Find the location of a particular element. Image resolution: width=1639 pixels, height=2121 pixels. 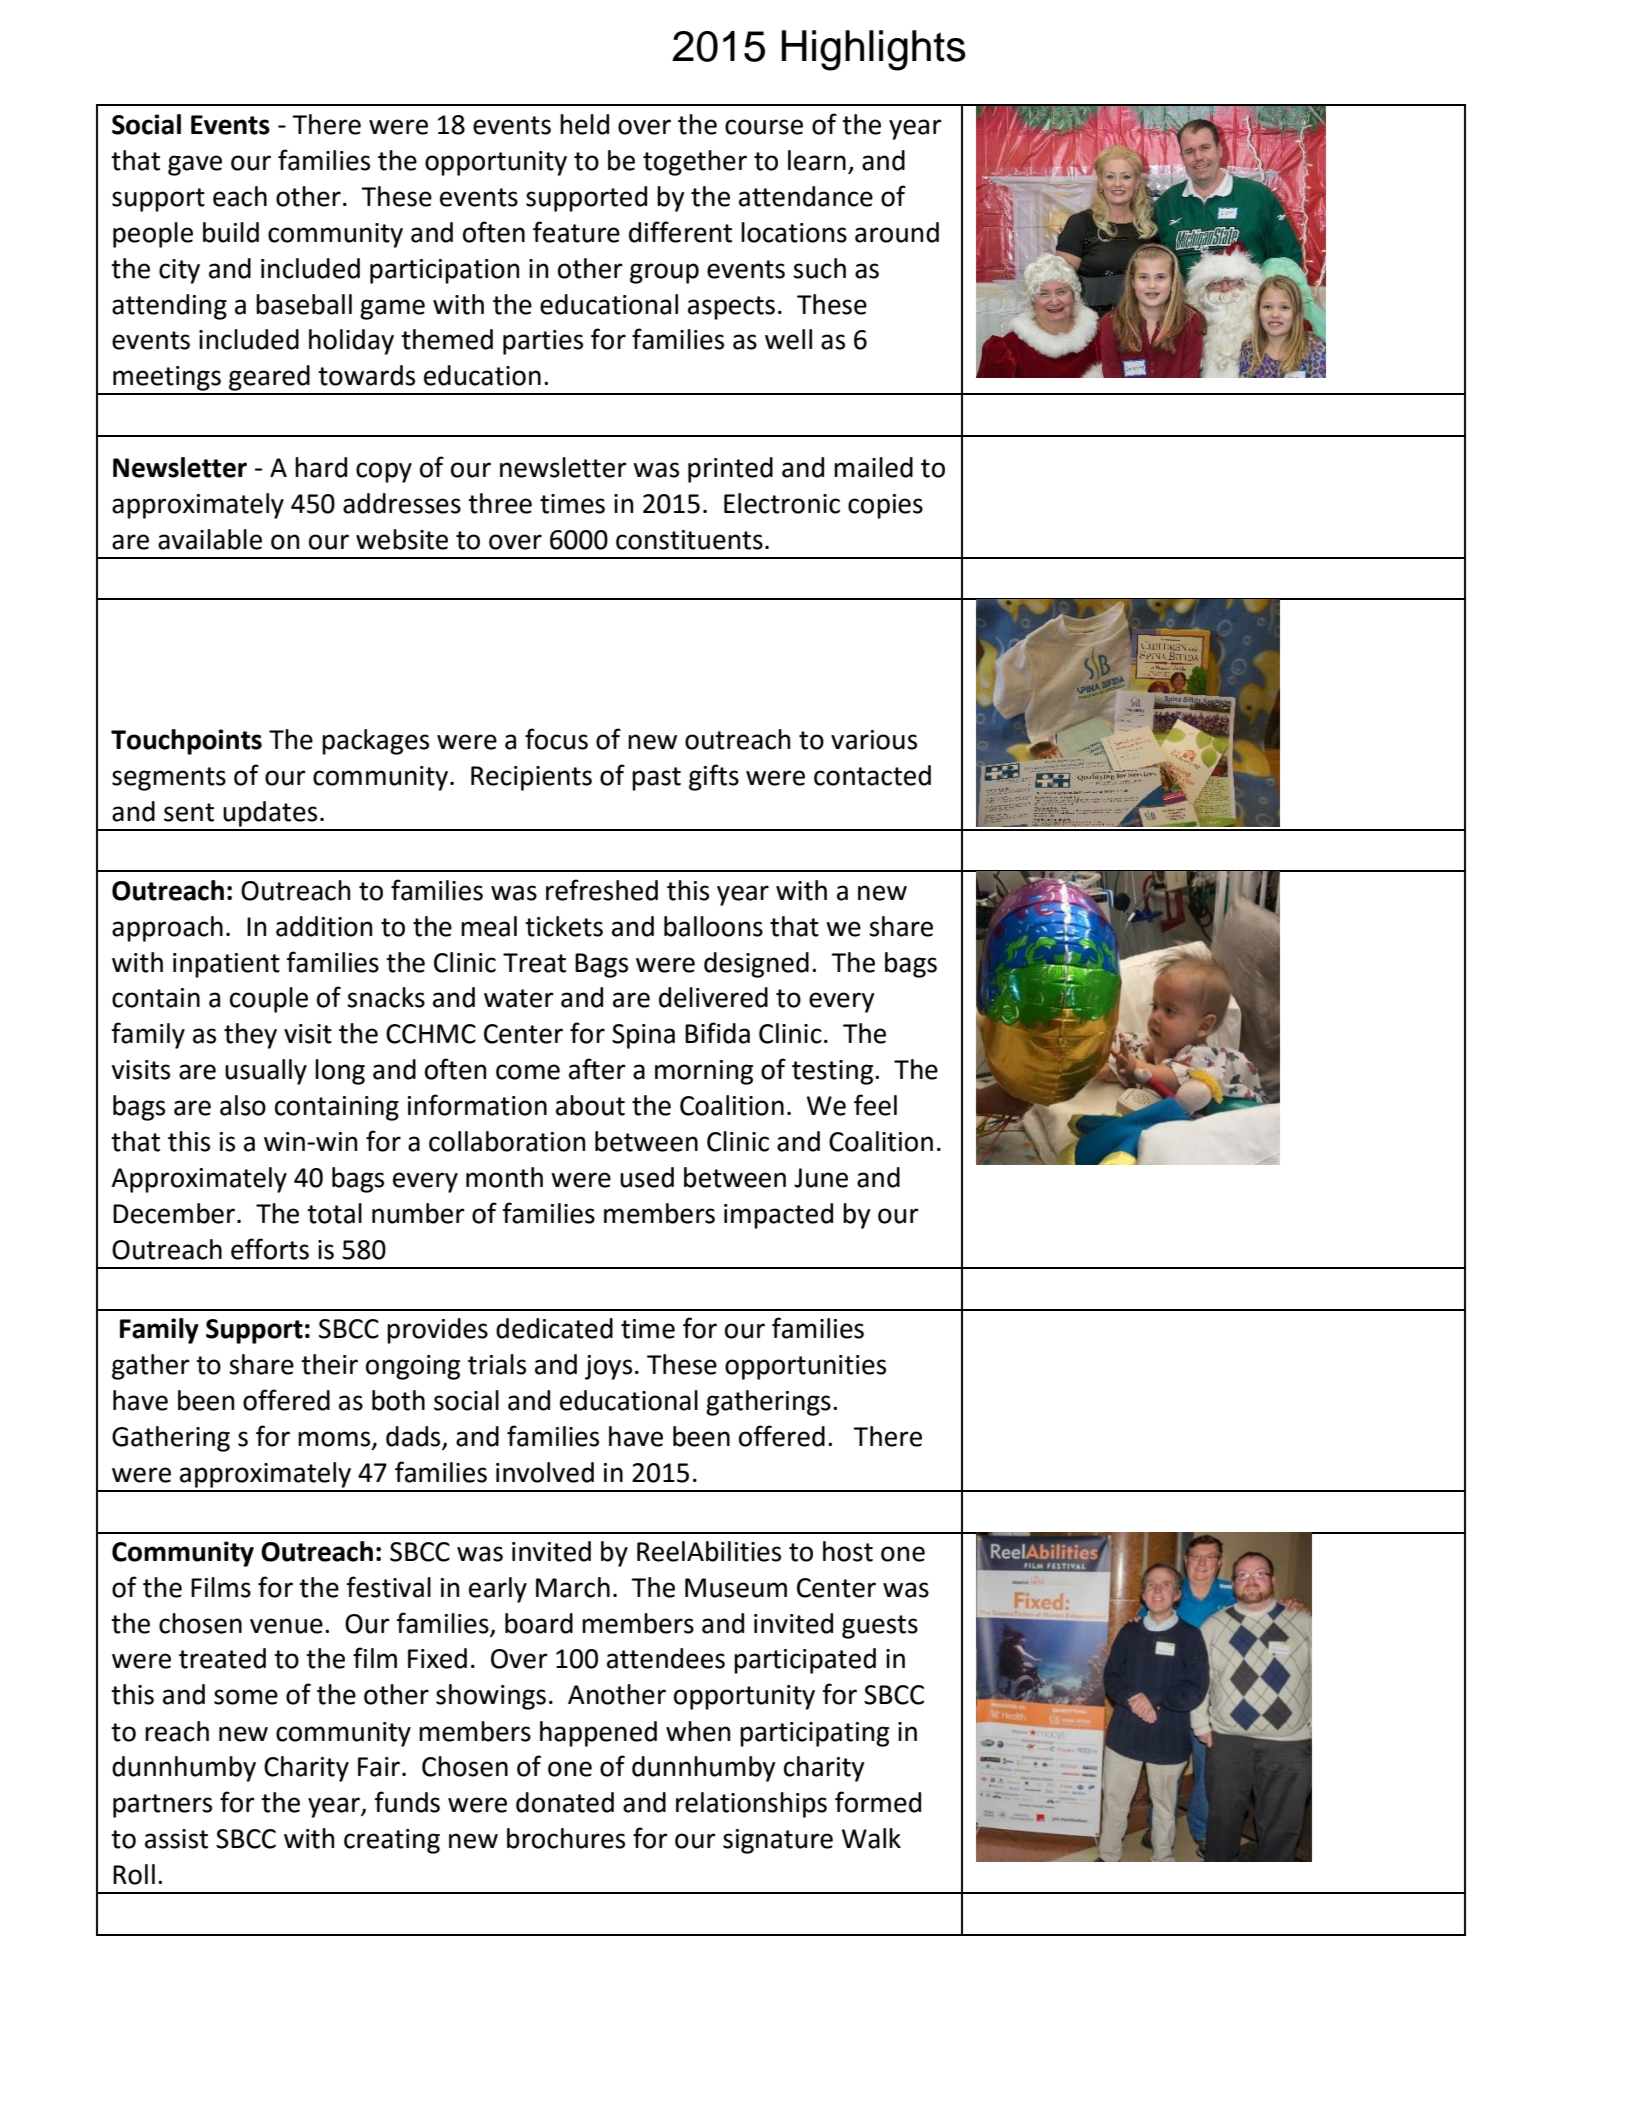

gave is located at coordinates (195, 165).
